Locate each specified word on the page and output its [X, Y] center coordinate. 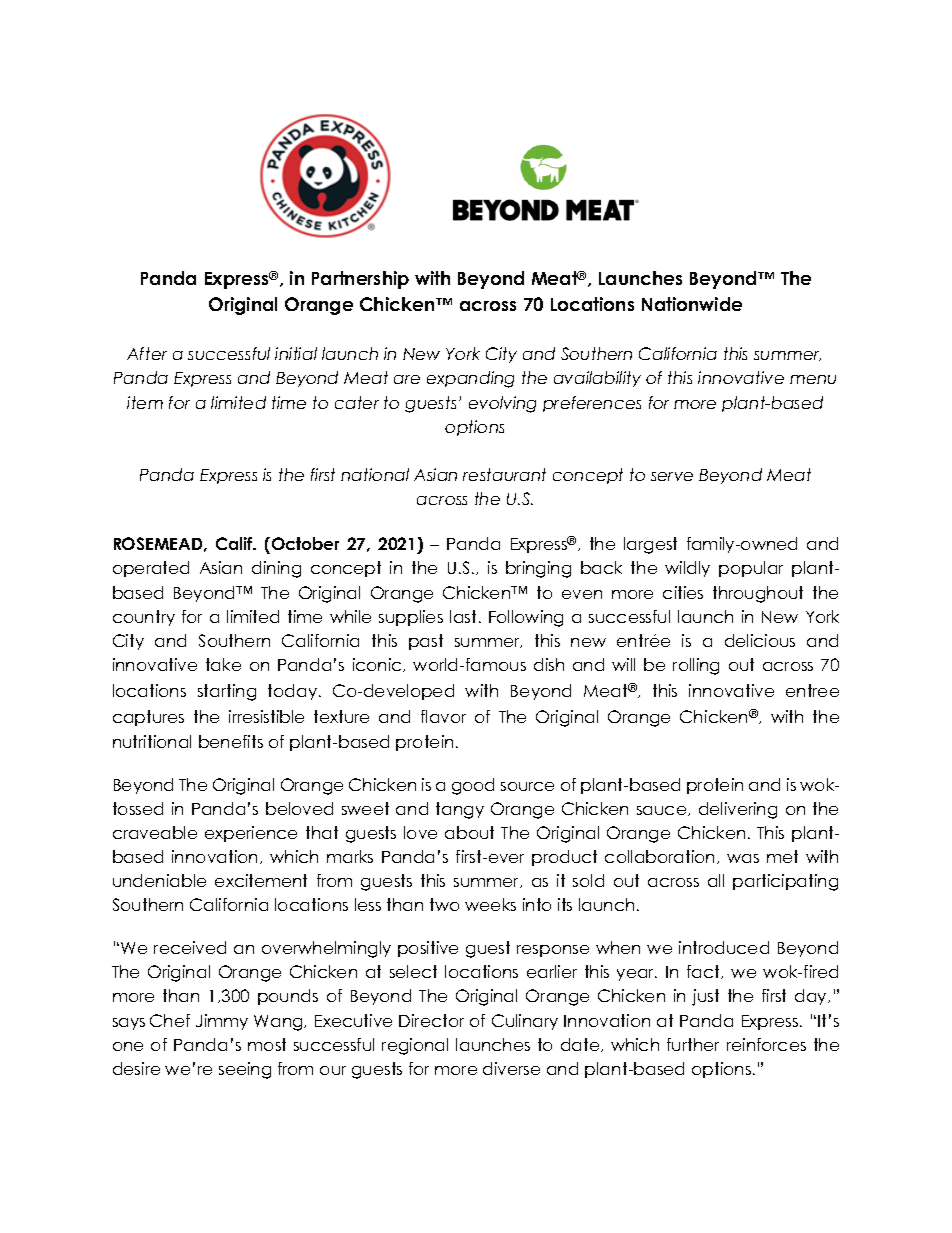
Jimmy [222, 1022]
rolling [696, 666]
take [223, 664]
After [147, 353]
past [426, 642]
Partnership [360, 280]
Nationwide [692, 304]
